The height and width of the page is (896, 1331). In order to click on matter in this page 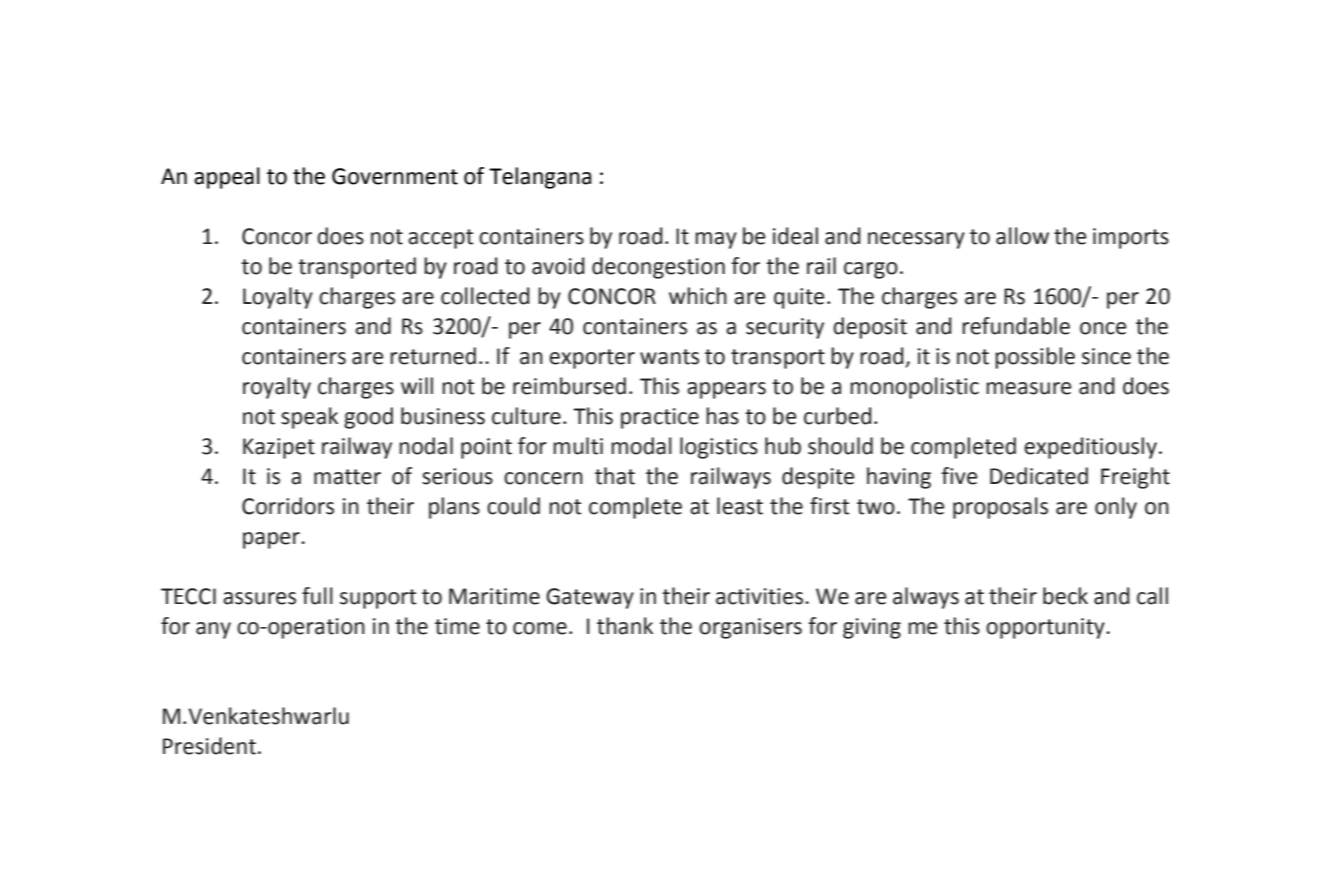, I will do `click(347, 477)`.
